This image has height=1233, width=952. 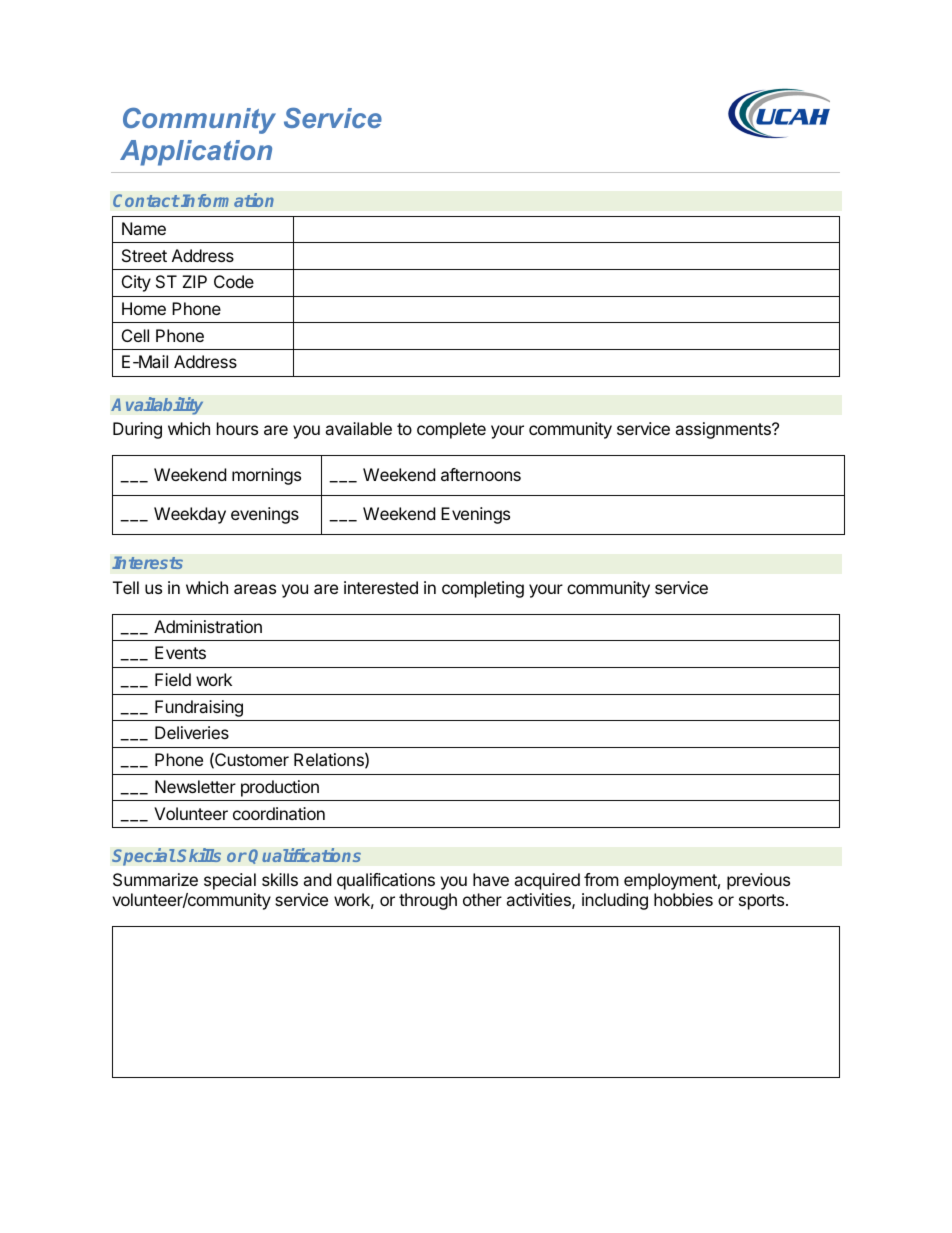 What do you see at coordinates (226, 200) in the image?
I see `Information` at bounding box center [226, 200].
